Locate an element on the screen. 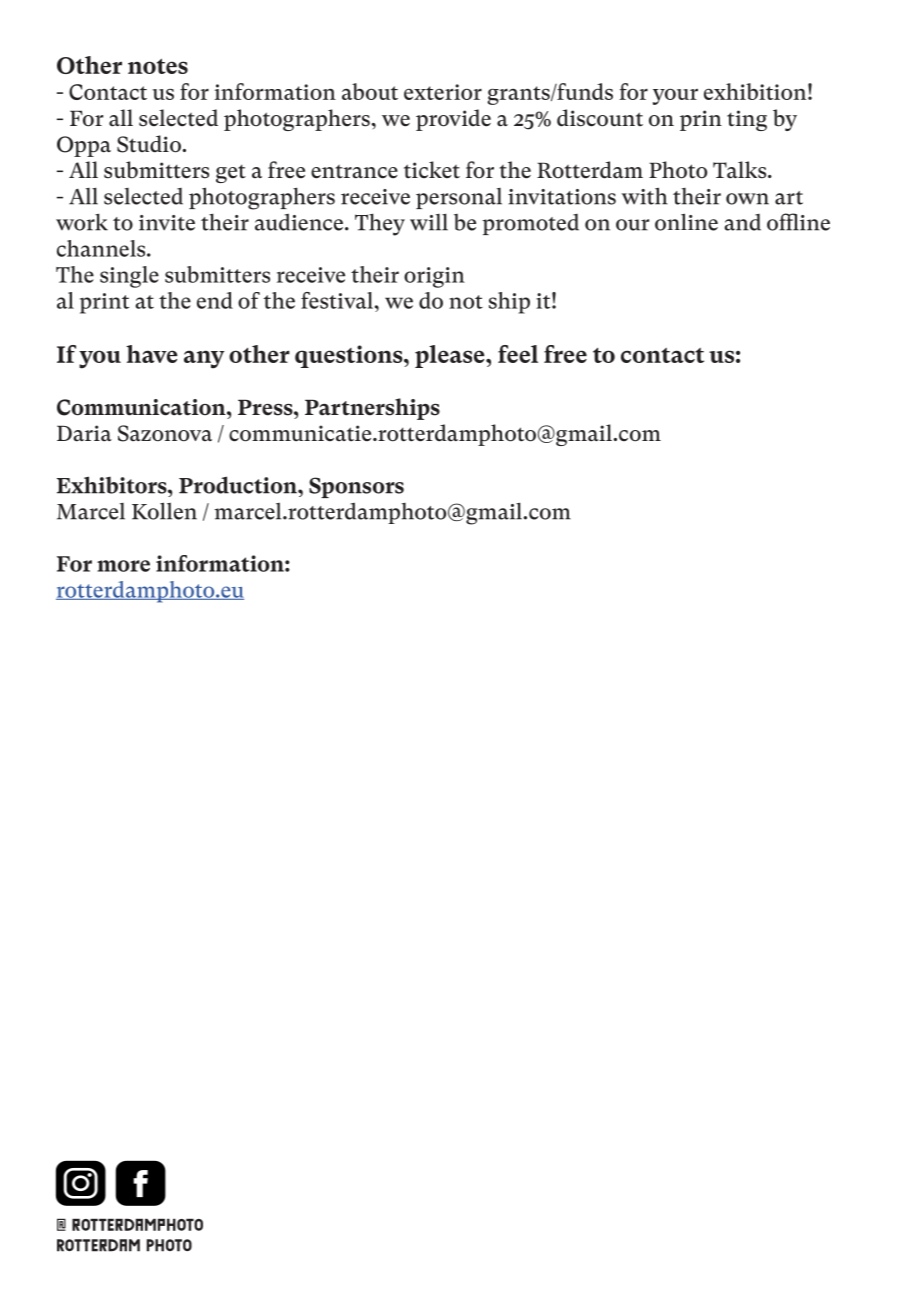 Image resolution: width=924 pixels, height=1308 pixels. exterior is located at coordinates (443, 92).
